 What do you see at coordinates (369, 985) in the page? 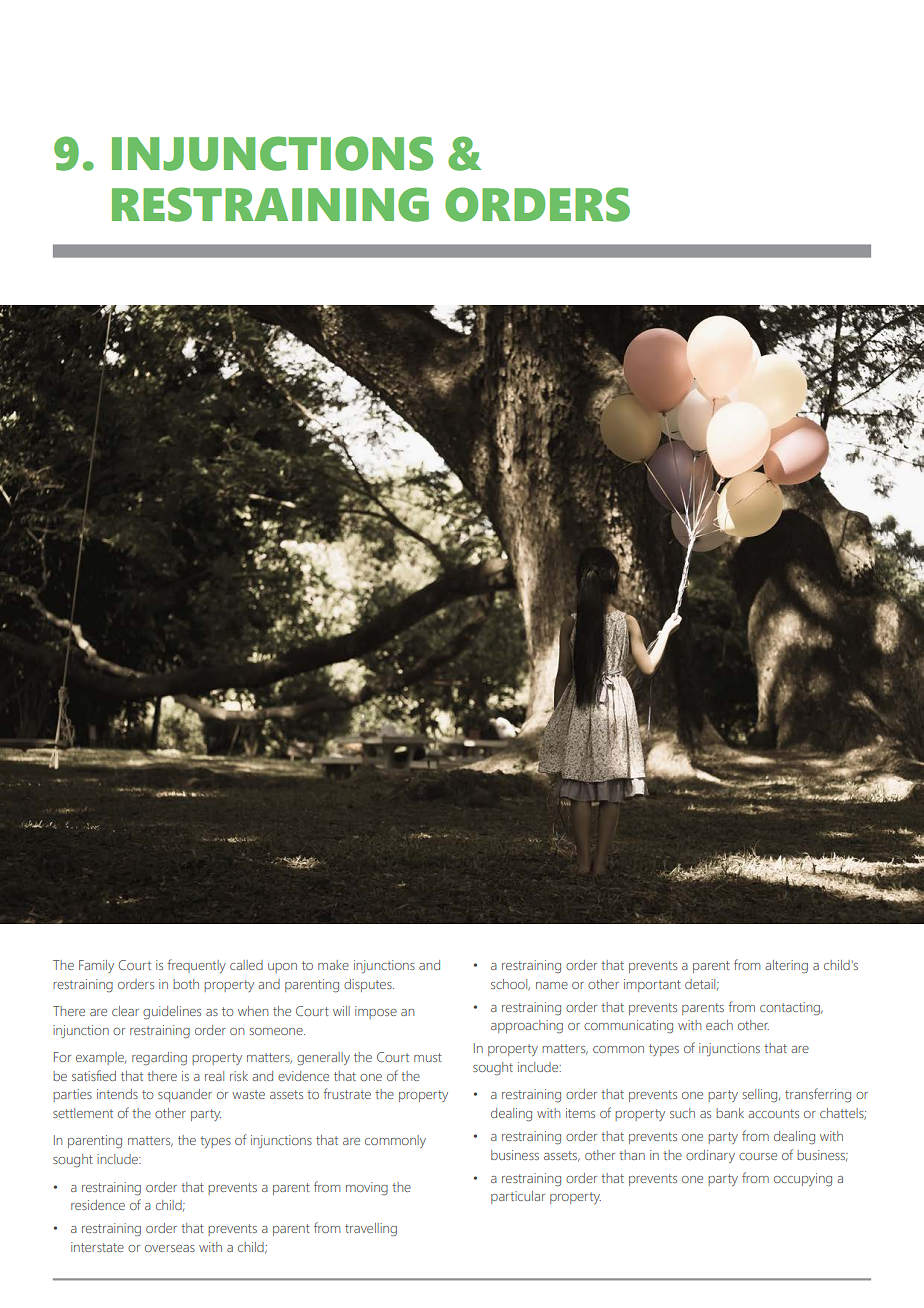
I see `disputes` at bounding box center [369, 985].
